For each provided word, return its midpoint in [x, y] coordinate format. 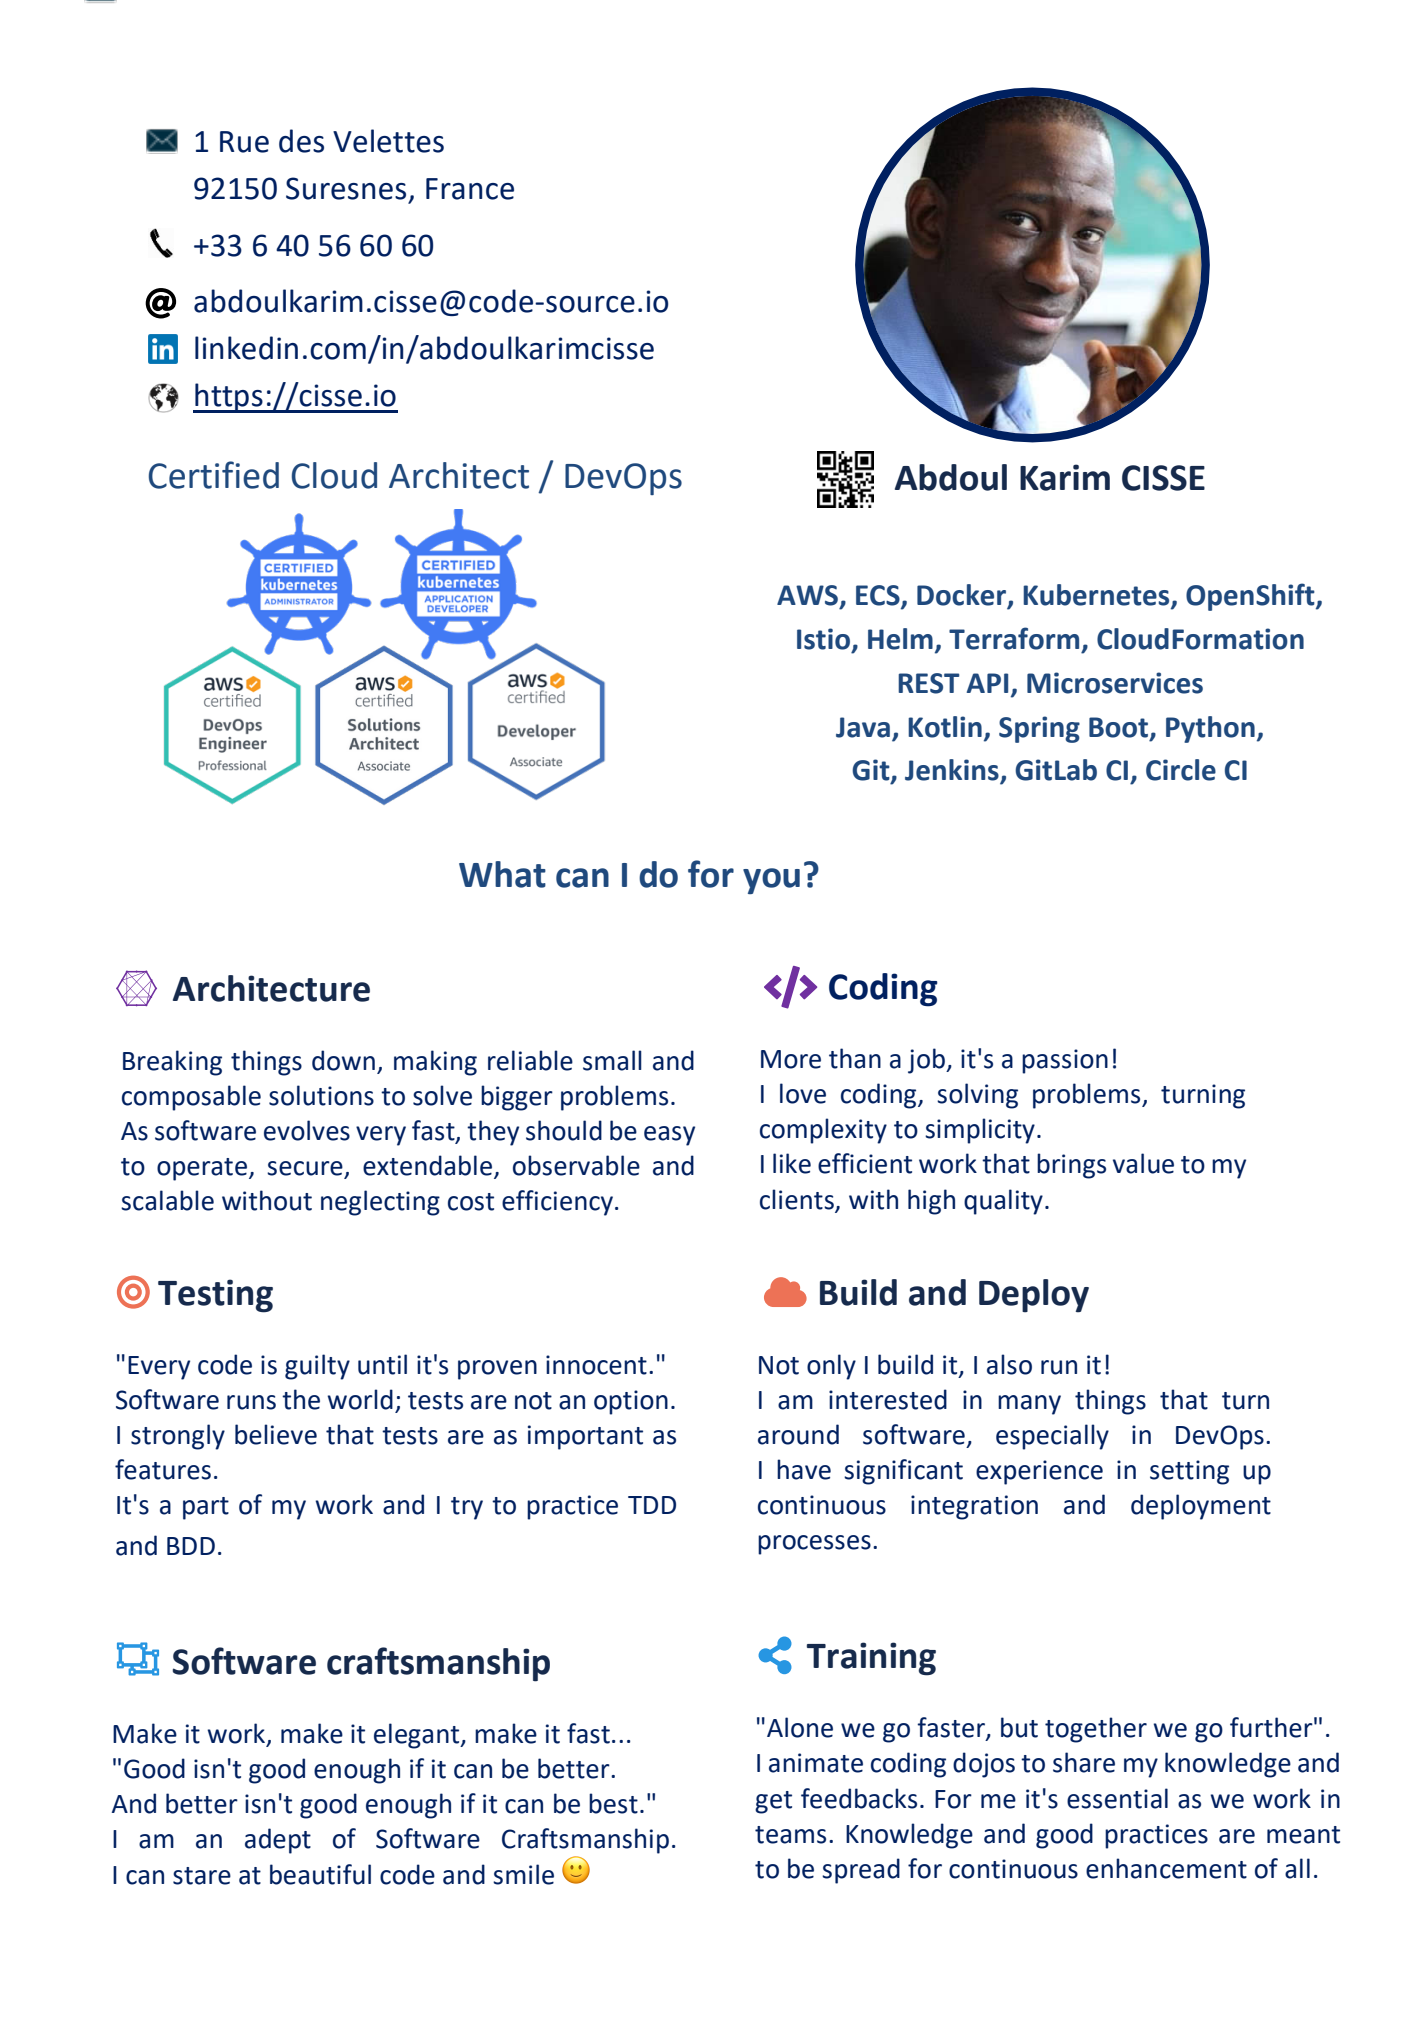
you [771, 881]
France [470, 189]
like [792, 1163]
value [1143, 1163]
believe [276, 1434]
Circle [1181, 770]
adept [278, 1841]
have [804, 1469]
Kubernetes [1097, 596]
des [301, 141]
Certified [214, 475]
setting [1189, 1472]
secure [306, 1169]
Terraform [1014, 638]
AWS [809, 596]
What [502, 874]
